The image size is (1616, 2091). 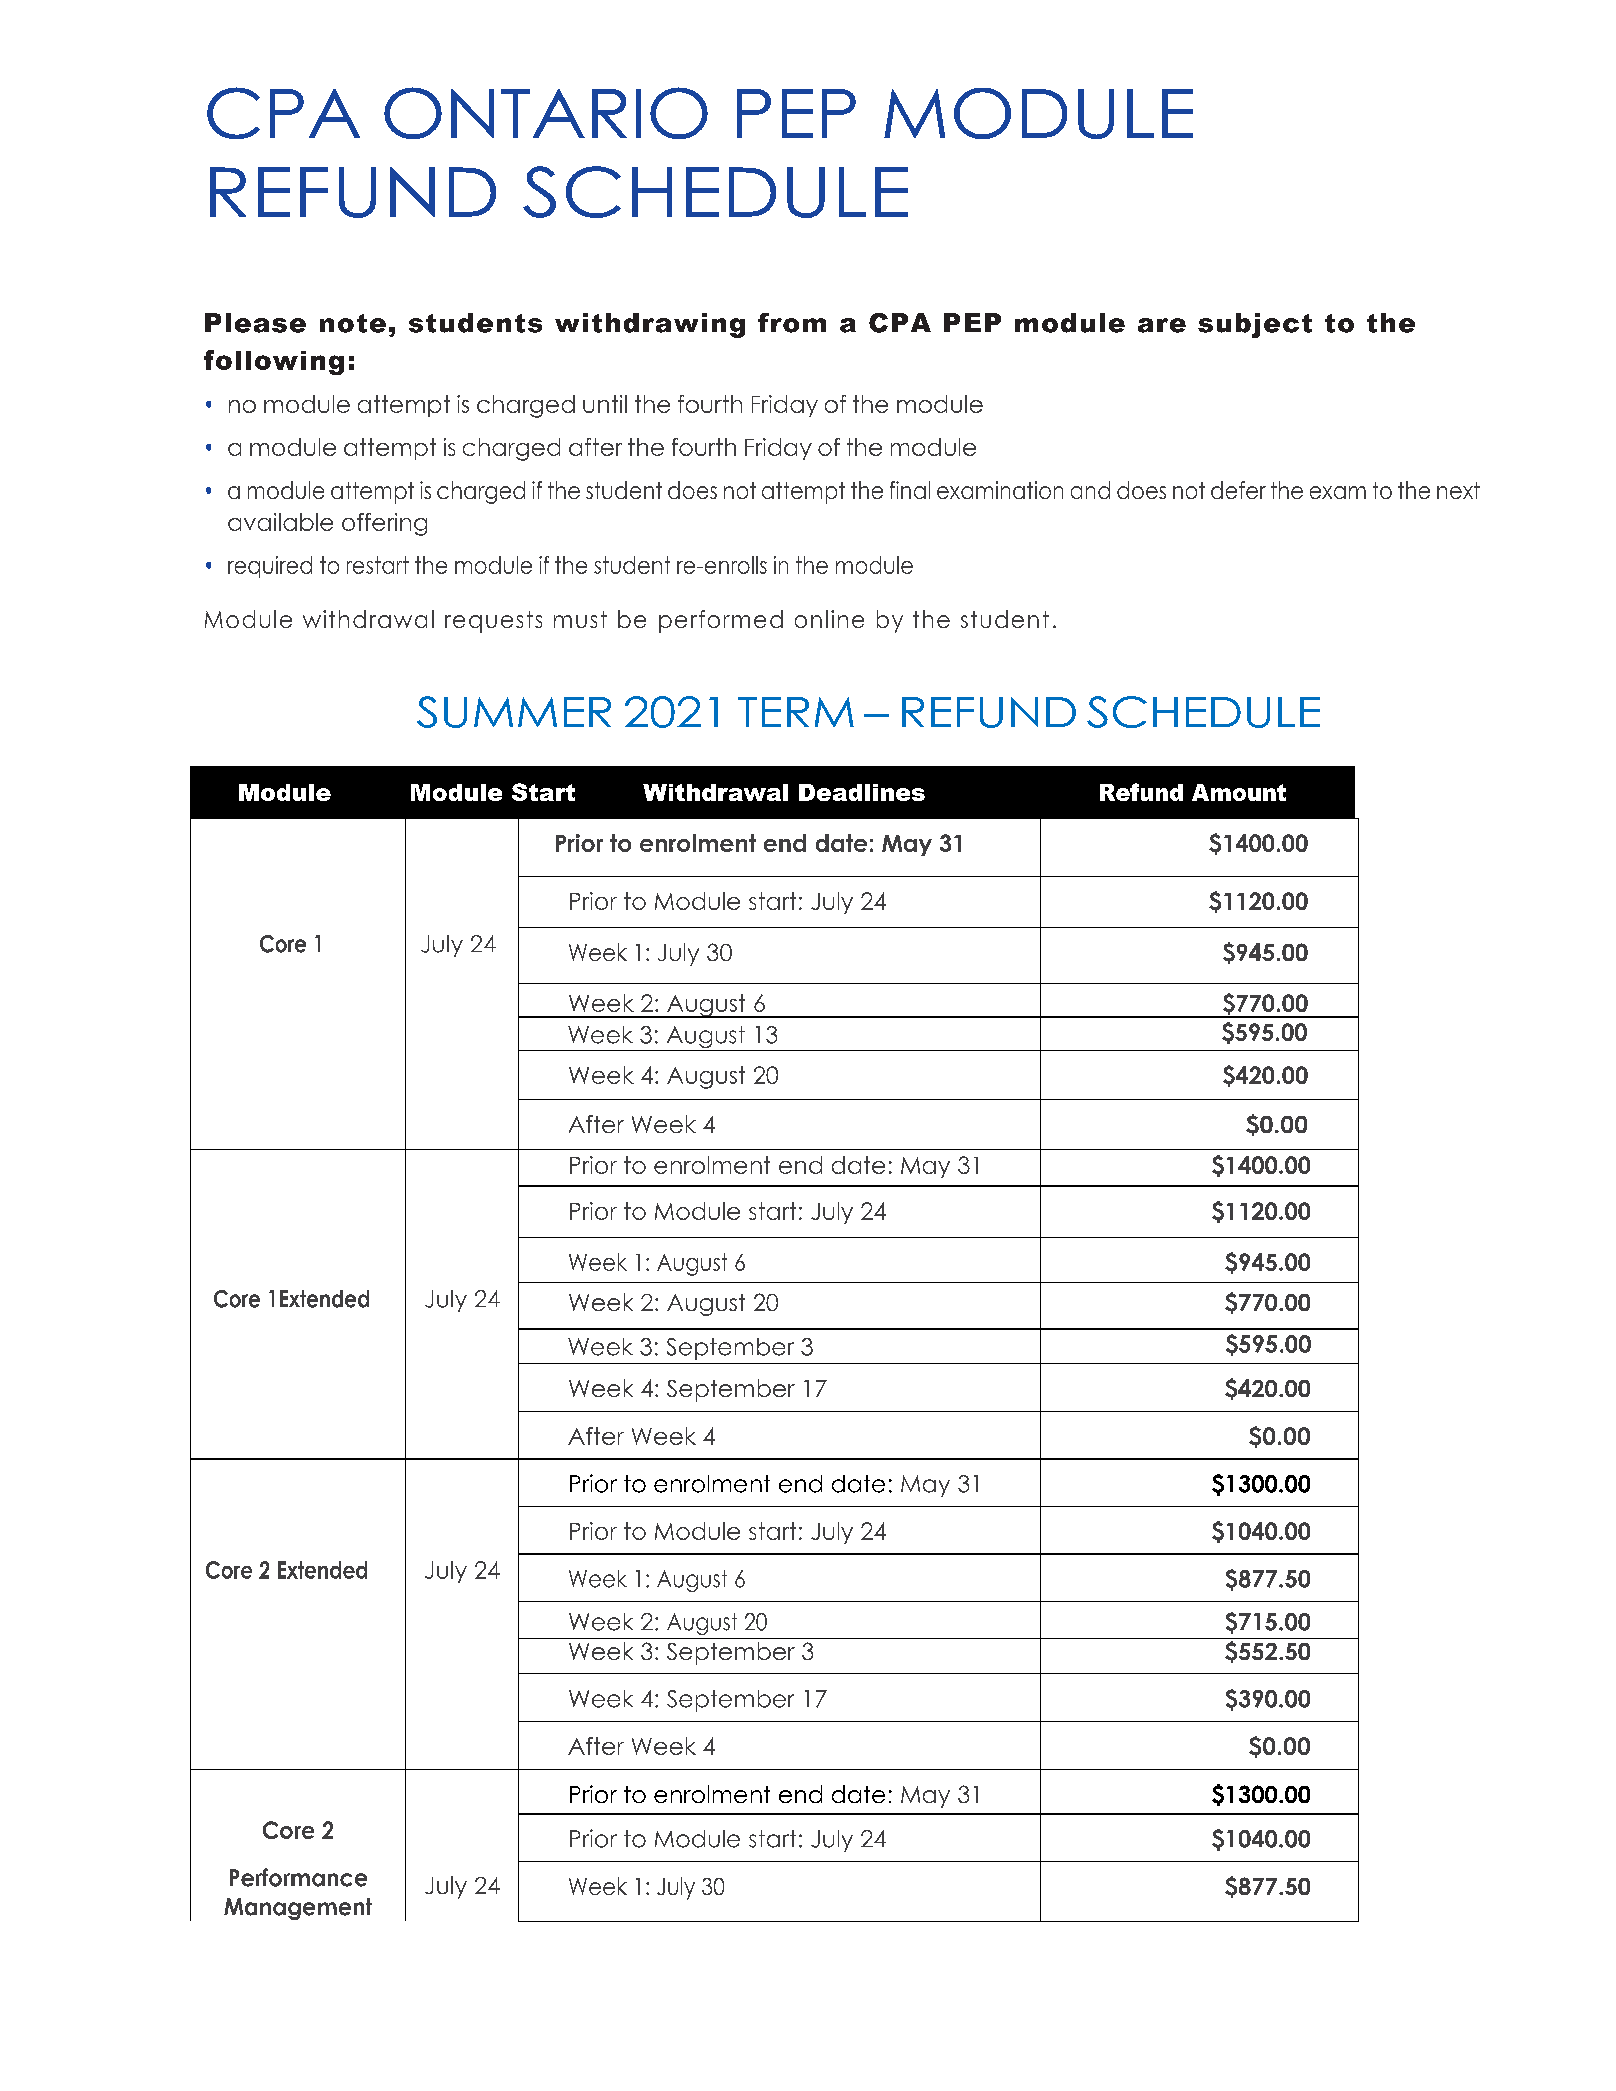 What do you see at coordinates (546, 113) in the screenshot?
I see `ONTARIO` at bounding box center [546, 113].
